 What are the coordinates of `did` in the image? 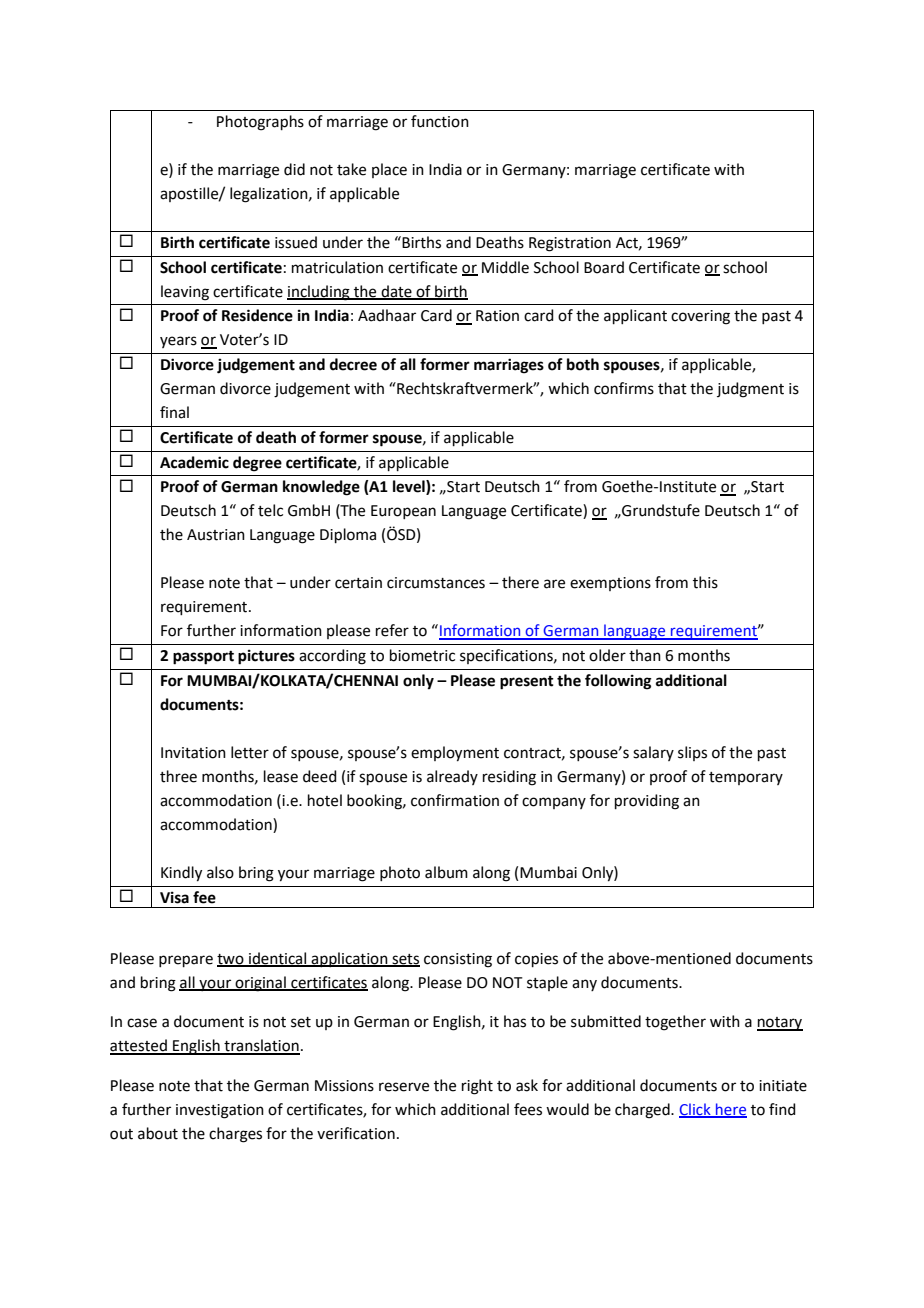 It's located at (294, 169).
